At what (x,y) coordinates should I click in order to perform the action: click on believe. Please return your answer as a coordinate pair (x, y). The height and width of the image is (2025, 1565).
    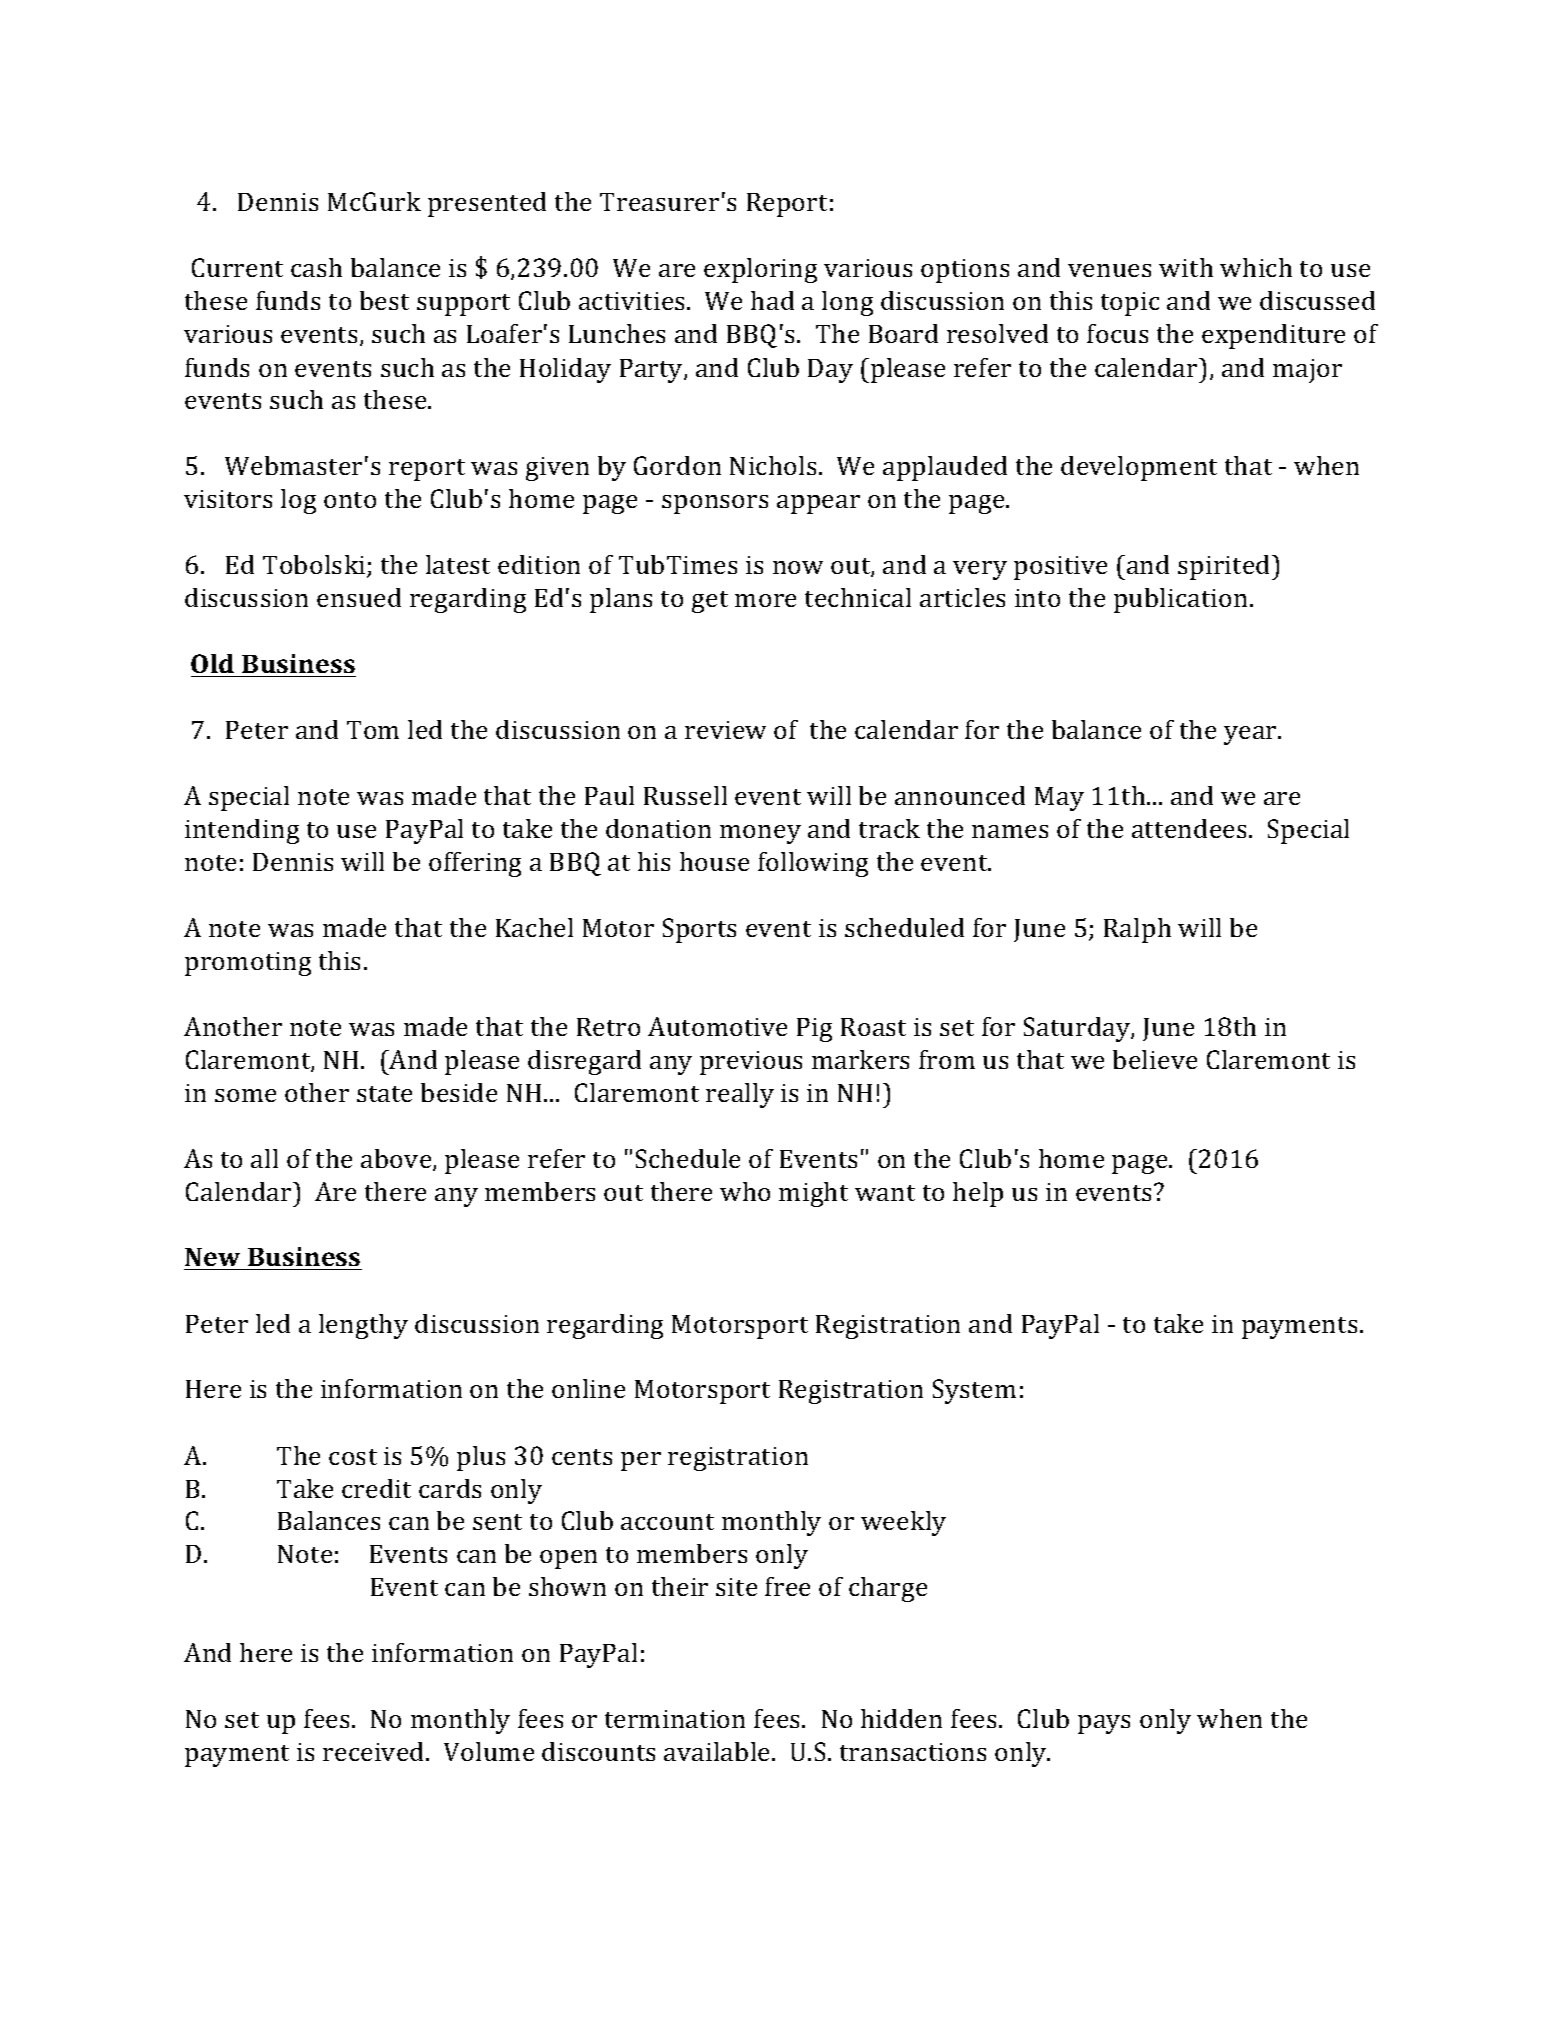
    Looking at the image, I should click on (1155, 1059).
